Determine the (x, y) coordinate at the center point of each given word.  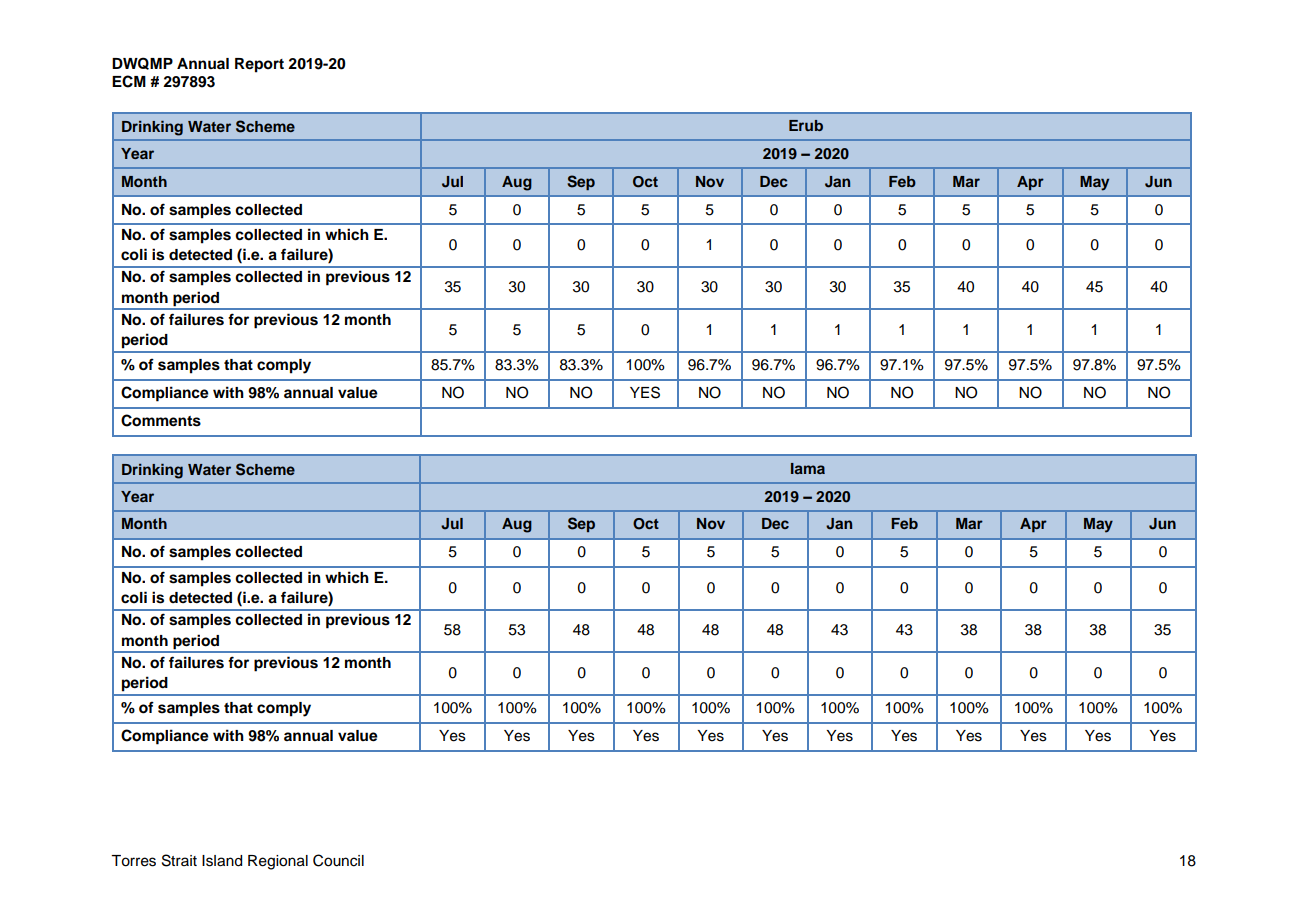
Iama (808, 468)
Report (259, 65)
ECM (129, 81)
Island (222, 861)
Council (338, 860)
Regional (278, 862)
